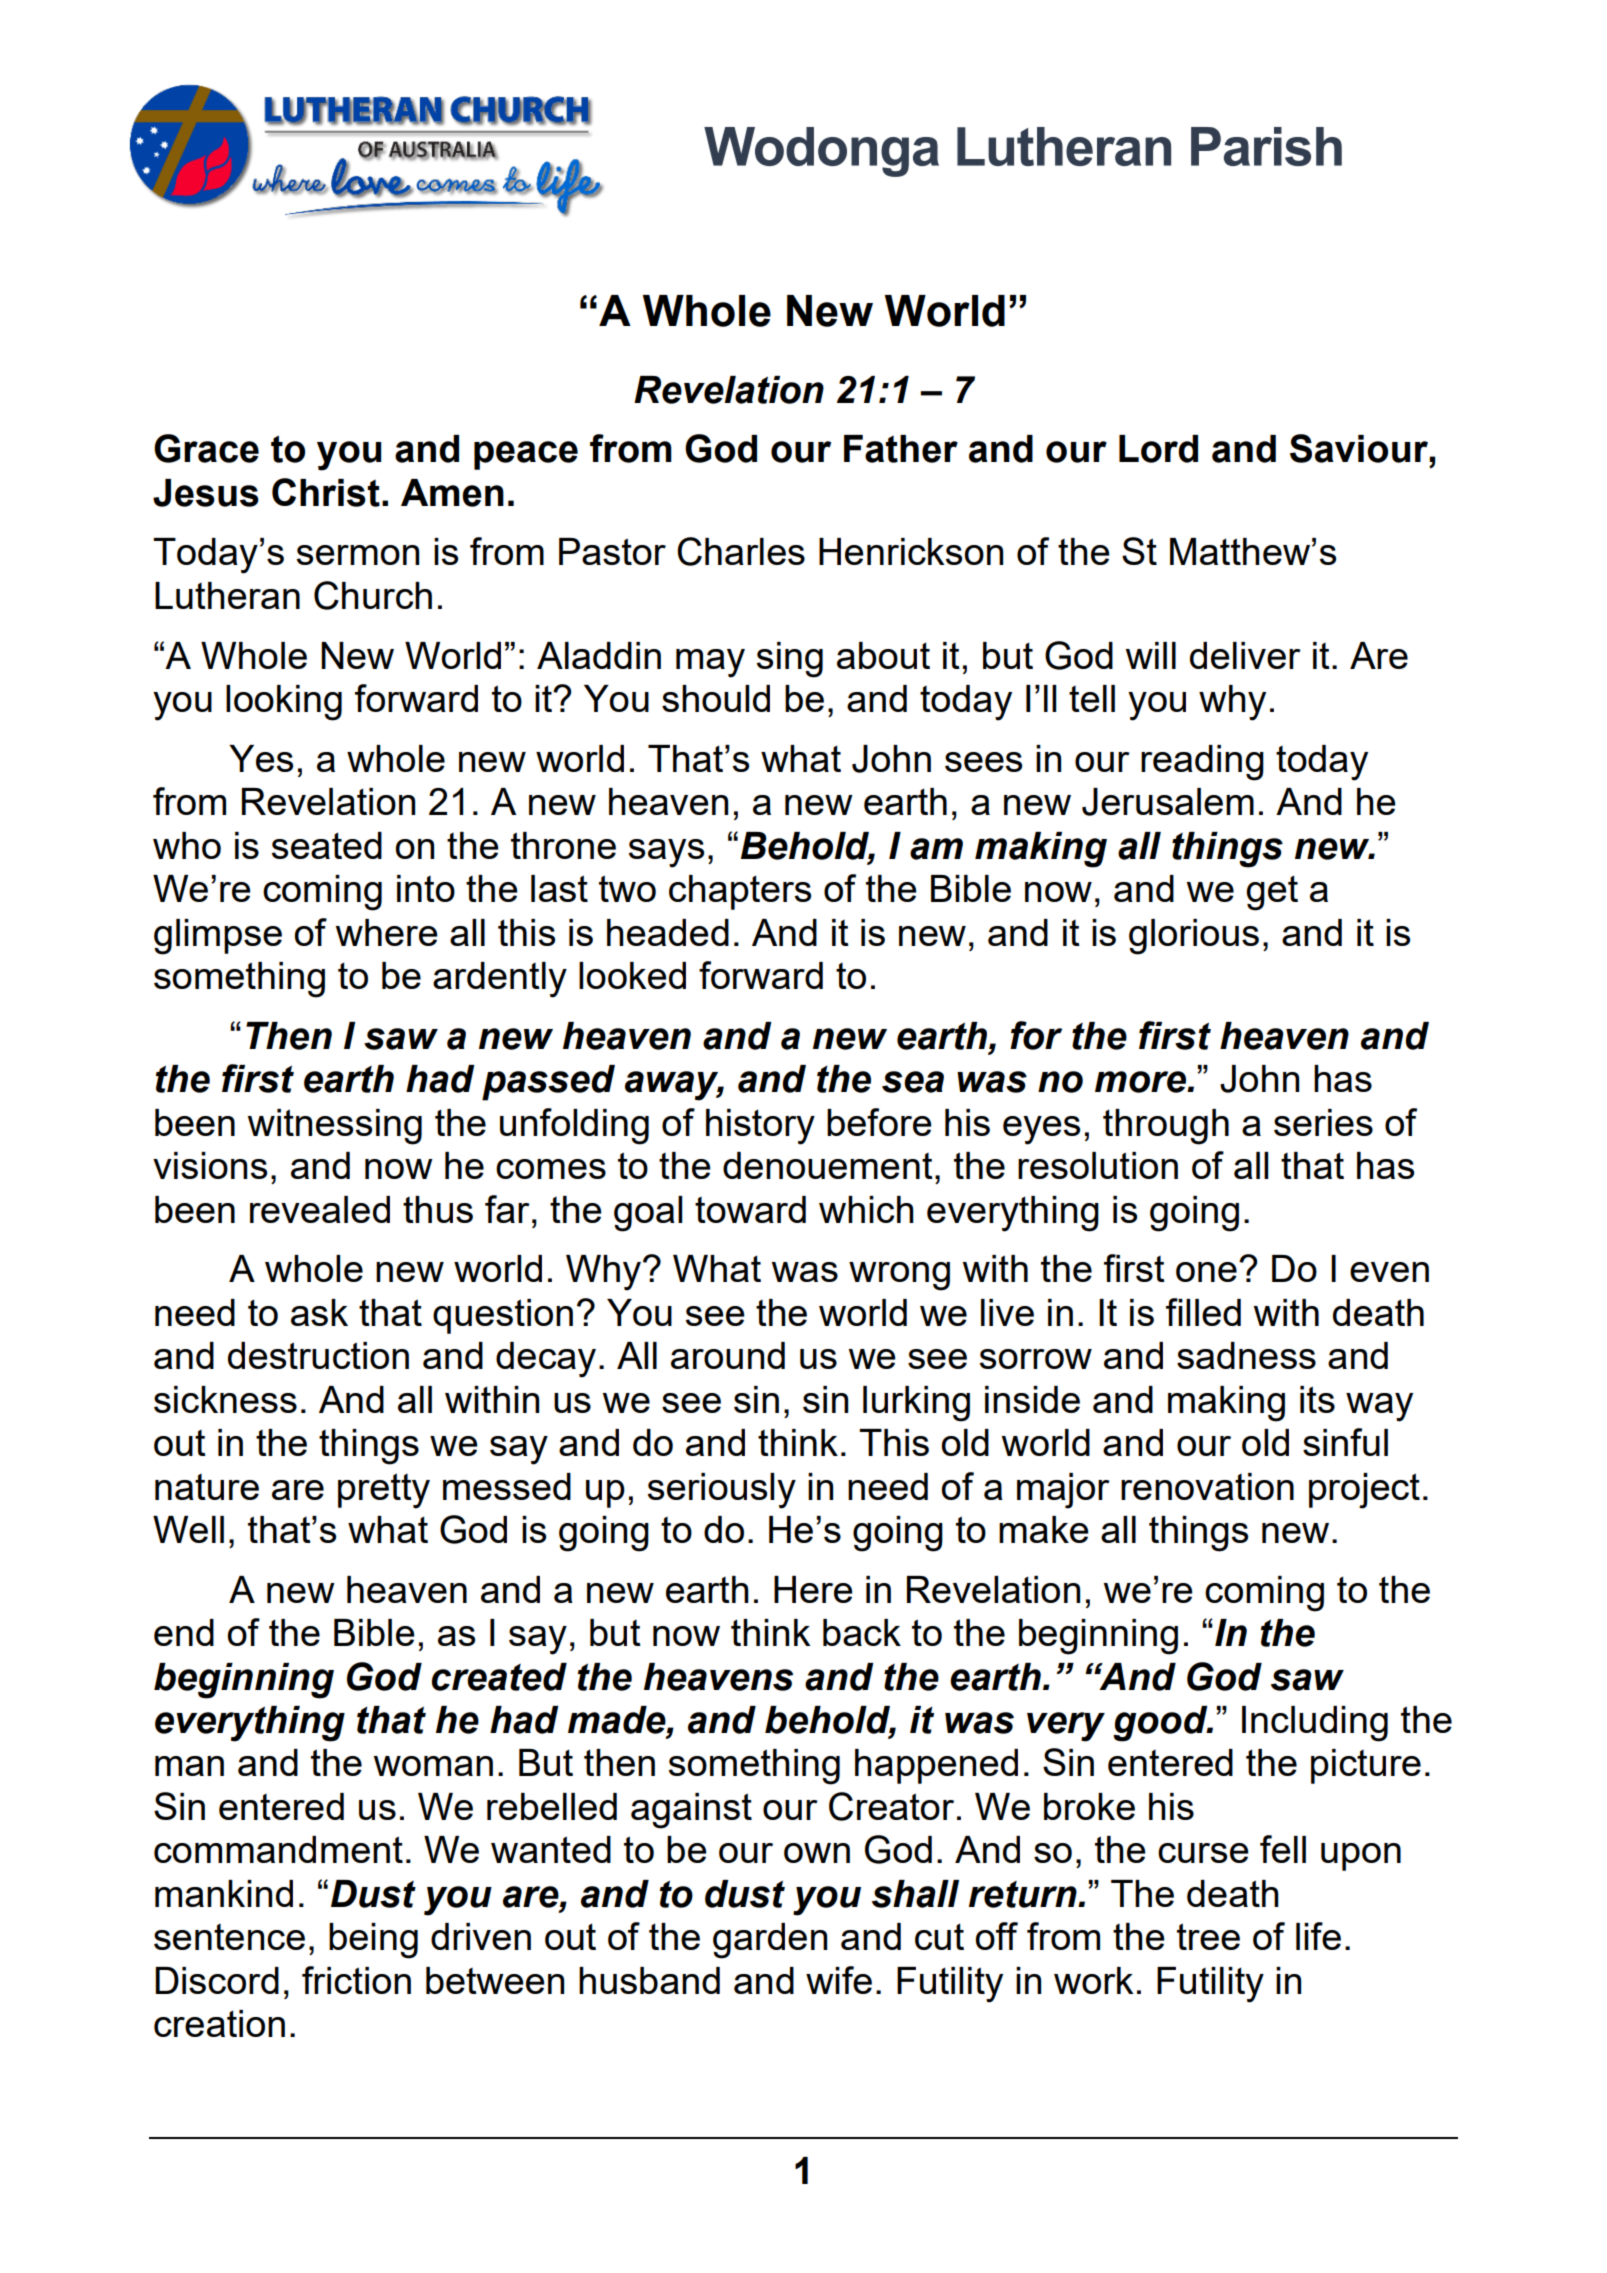  I want to click on filled, so click(1203, 1312).
